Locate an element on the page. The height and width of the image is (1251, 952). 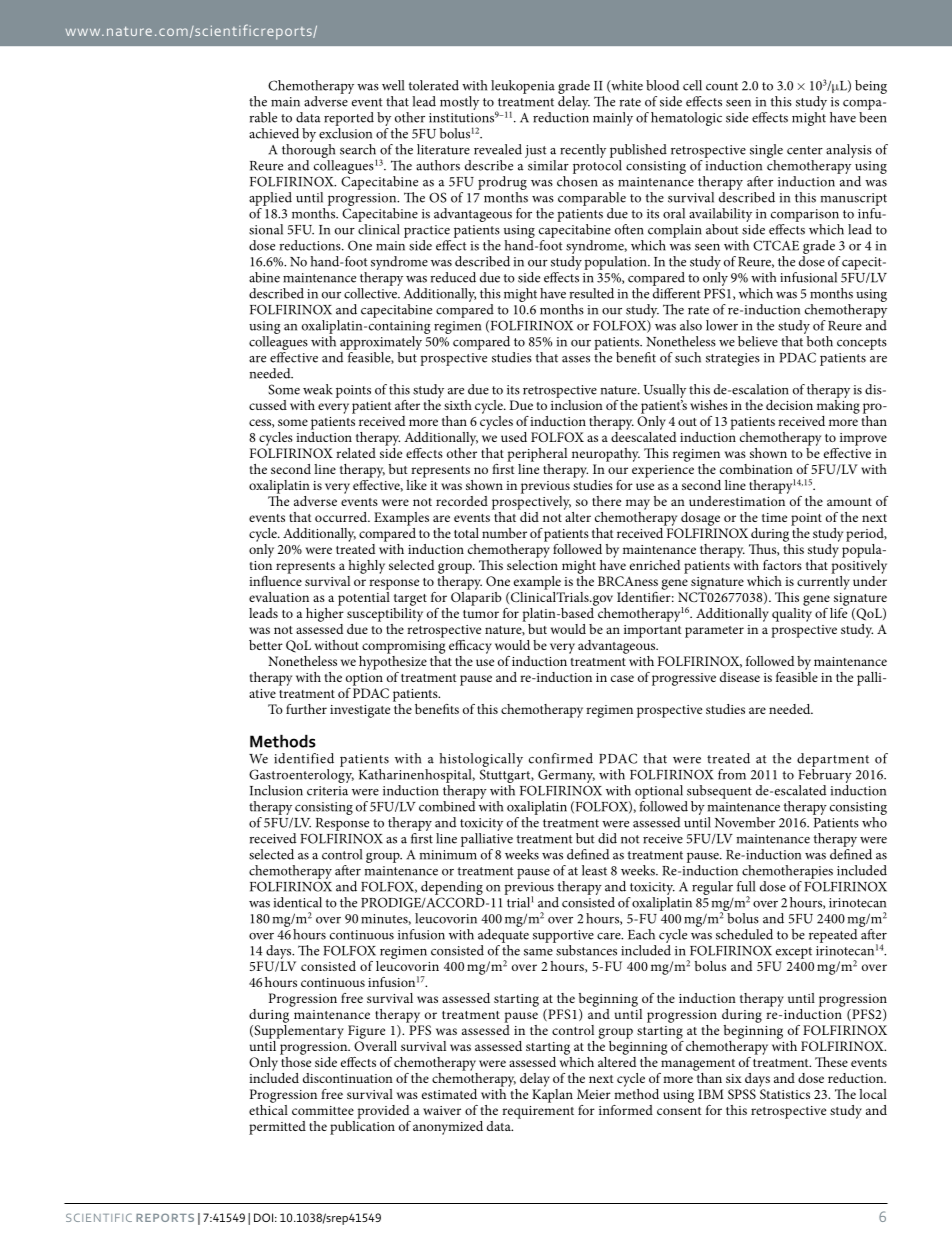
reported is located at coordinates (349, 119).
